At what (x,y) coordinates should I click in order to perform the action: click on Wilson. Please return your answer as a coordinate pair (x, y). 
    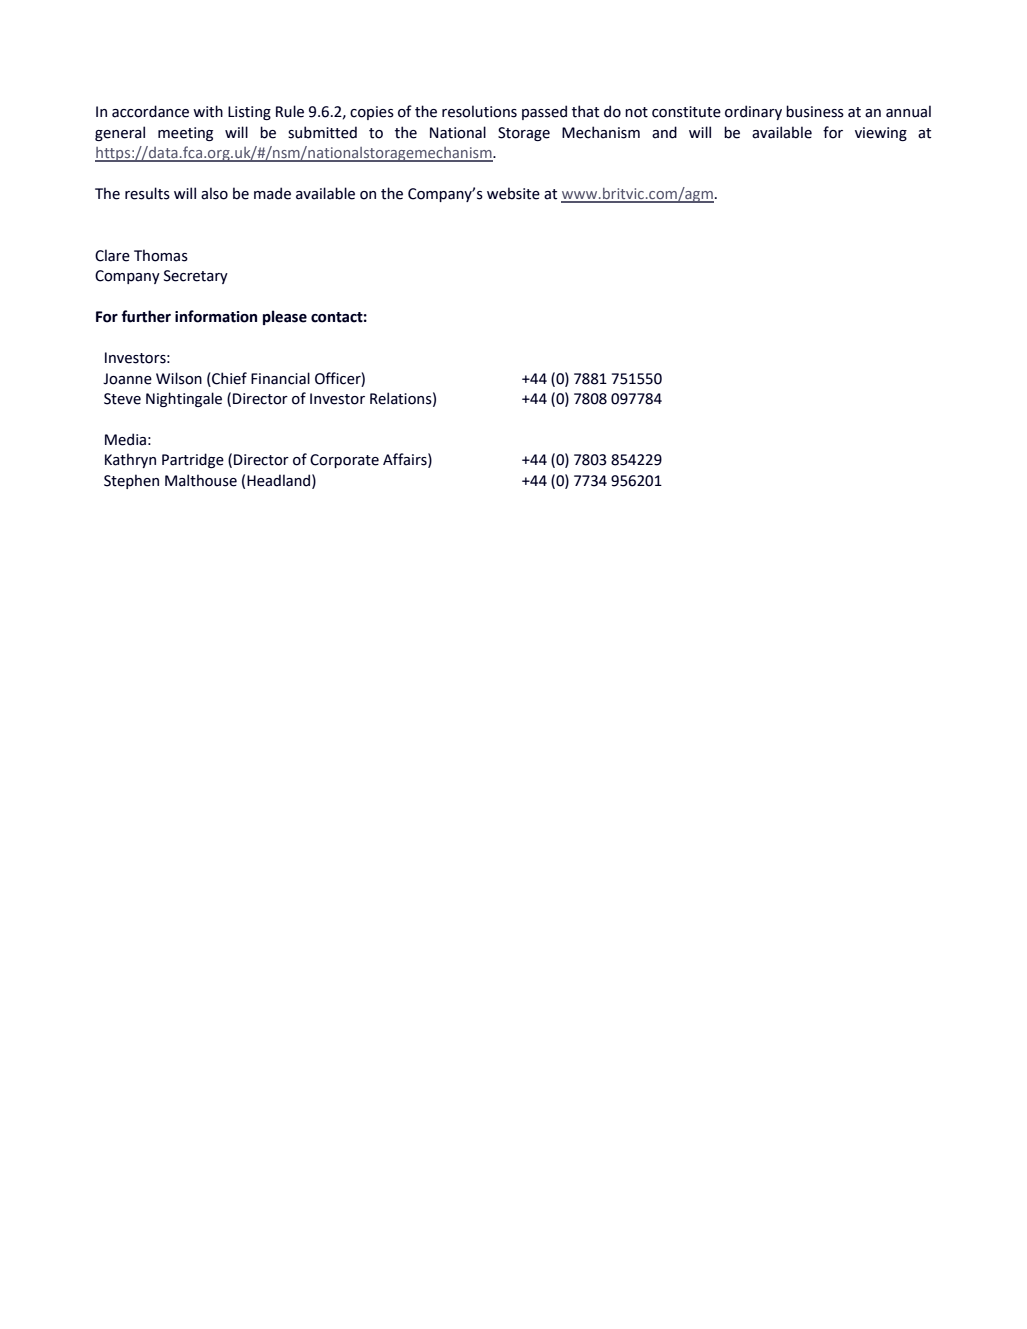
    Looking at the image, I should click on (179, 378).
